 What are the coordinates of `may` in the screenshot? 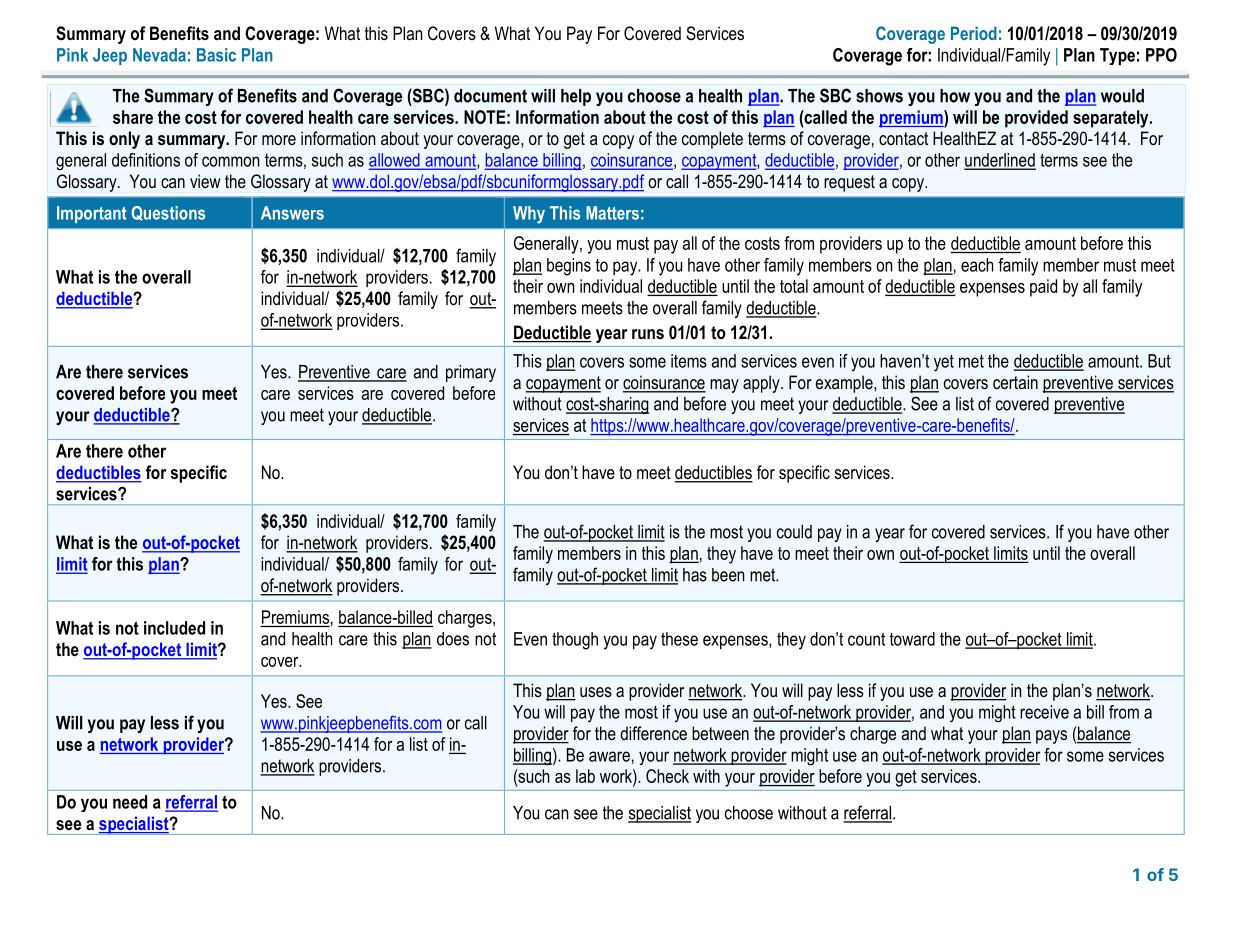 It's located at (724, 386).
